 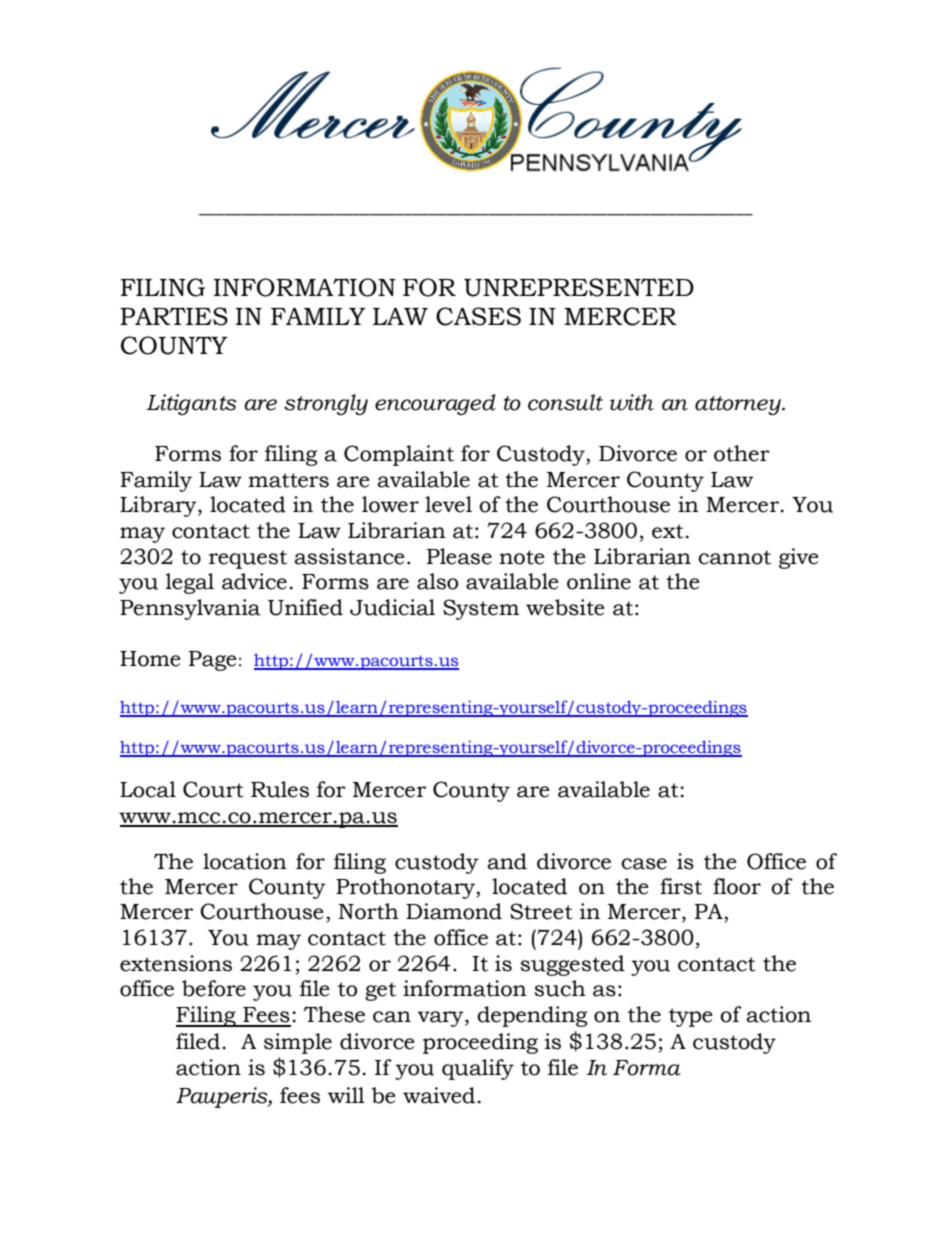 I want to click on UNREPRESENTED, so click(x=579, y=287).
